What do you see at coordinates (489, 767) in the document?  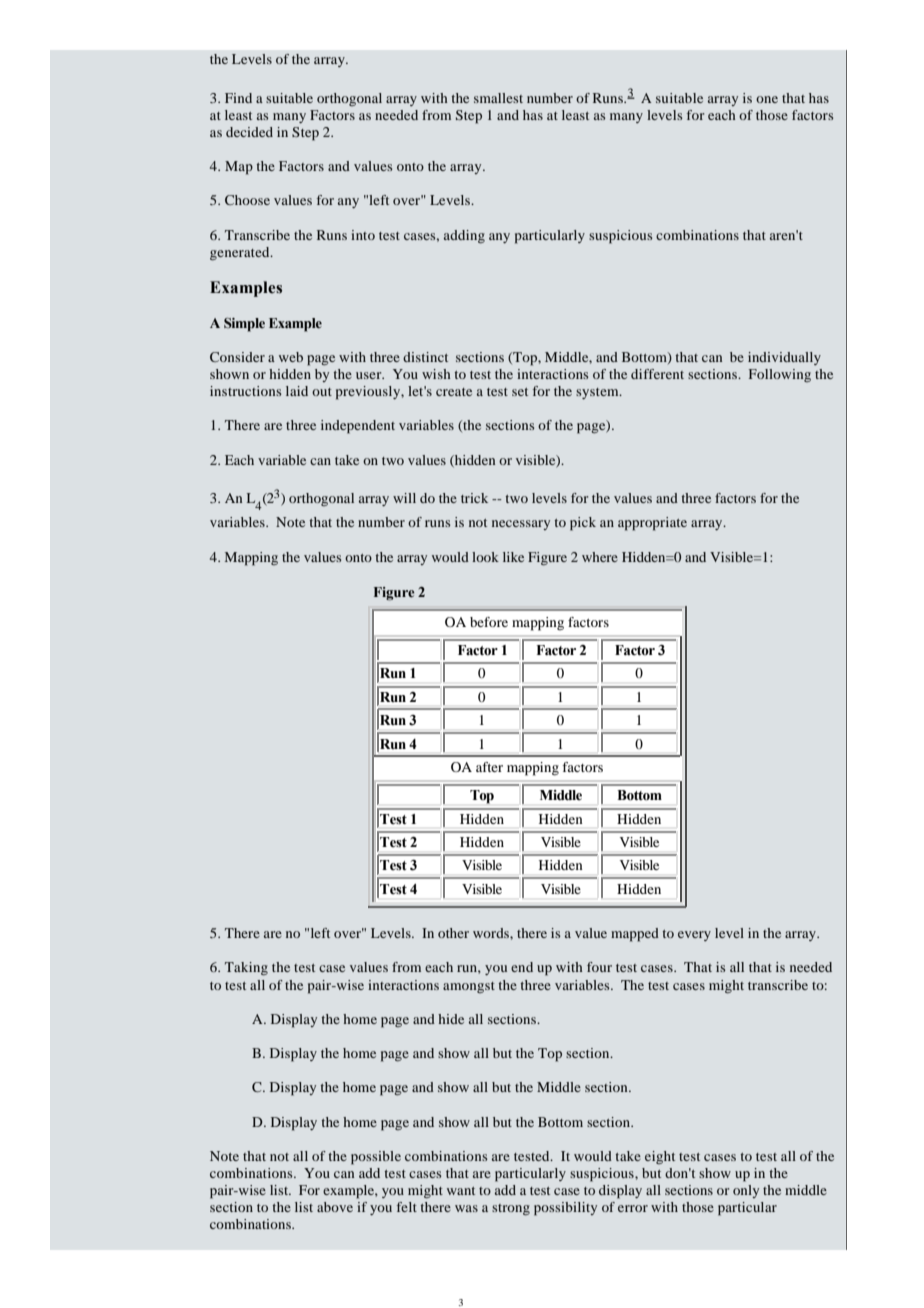 I see `after` at bounding box center [489, 767].
